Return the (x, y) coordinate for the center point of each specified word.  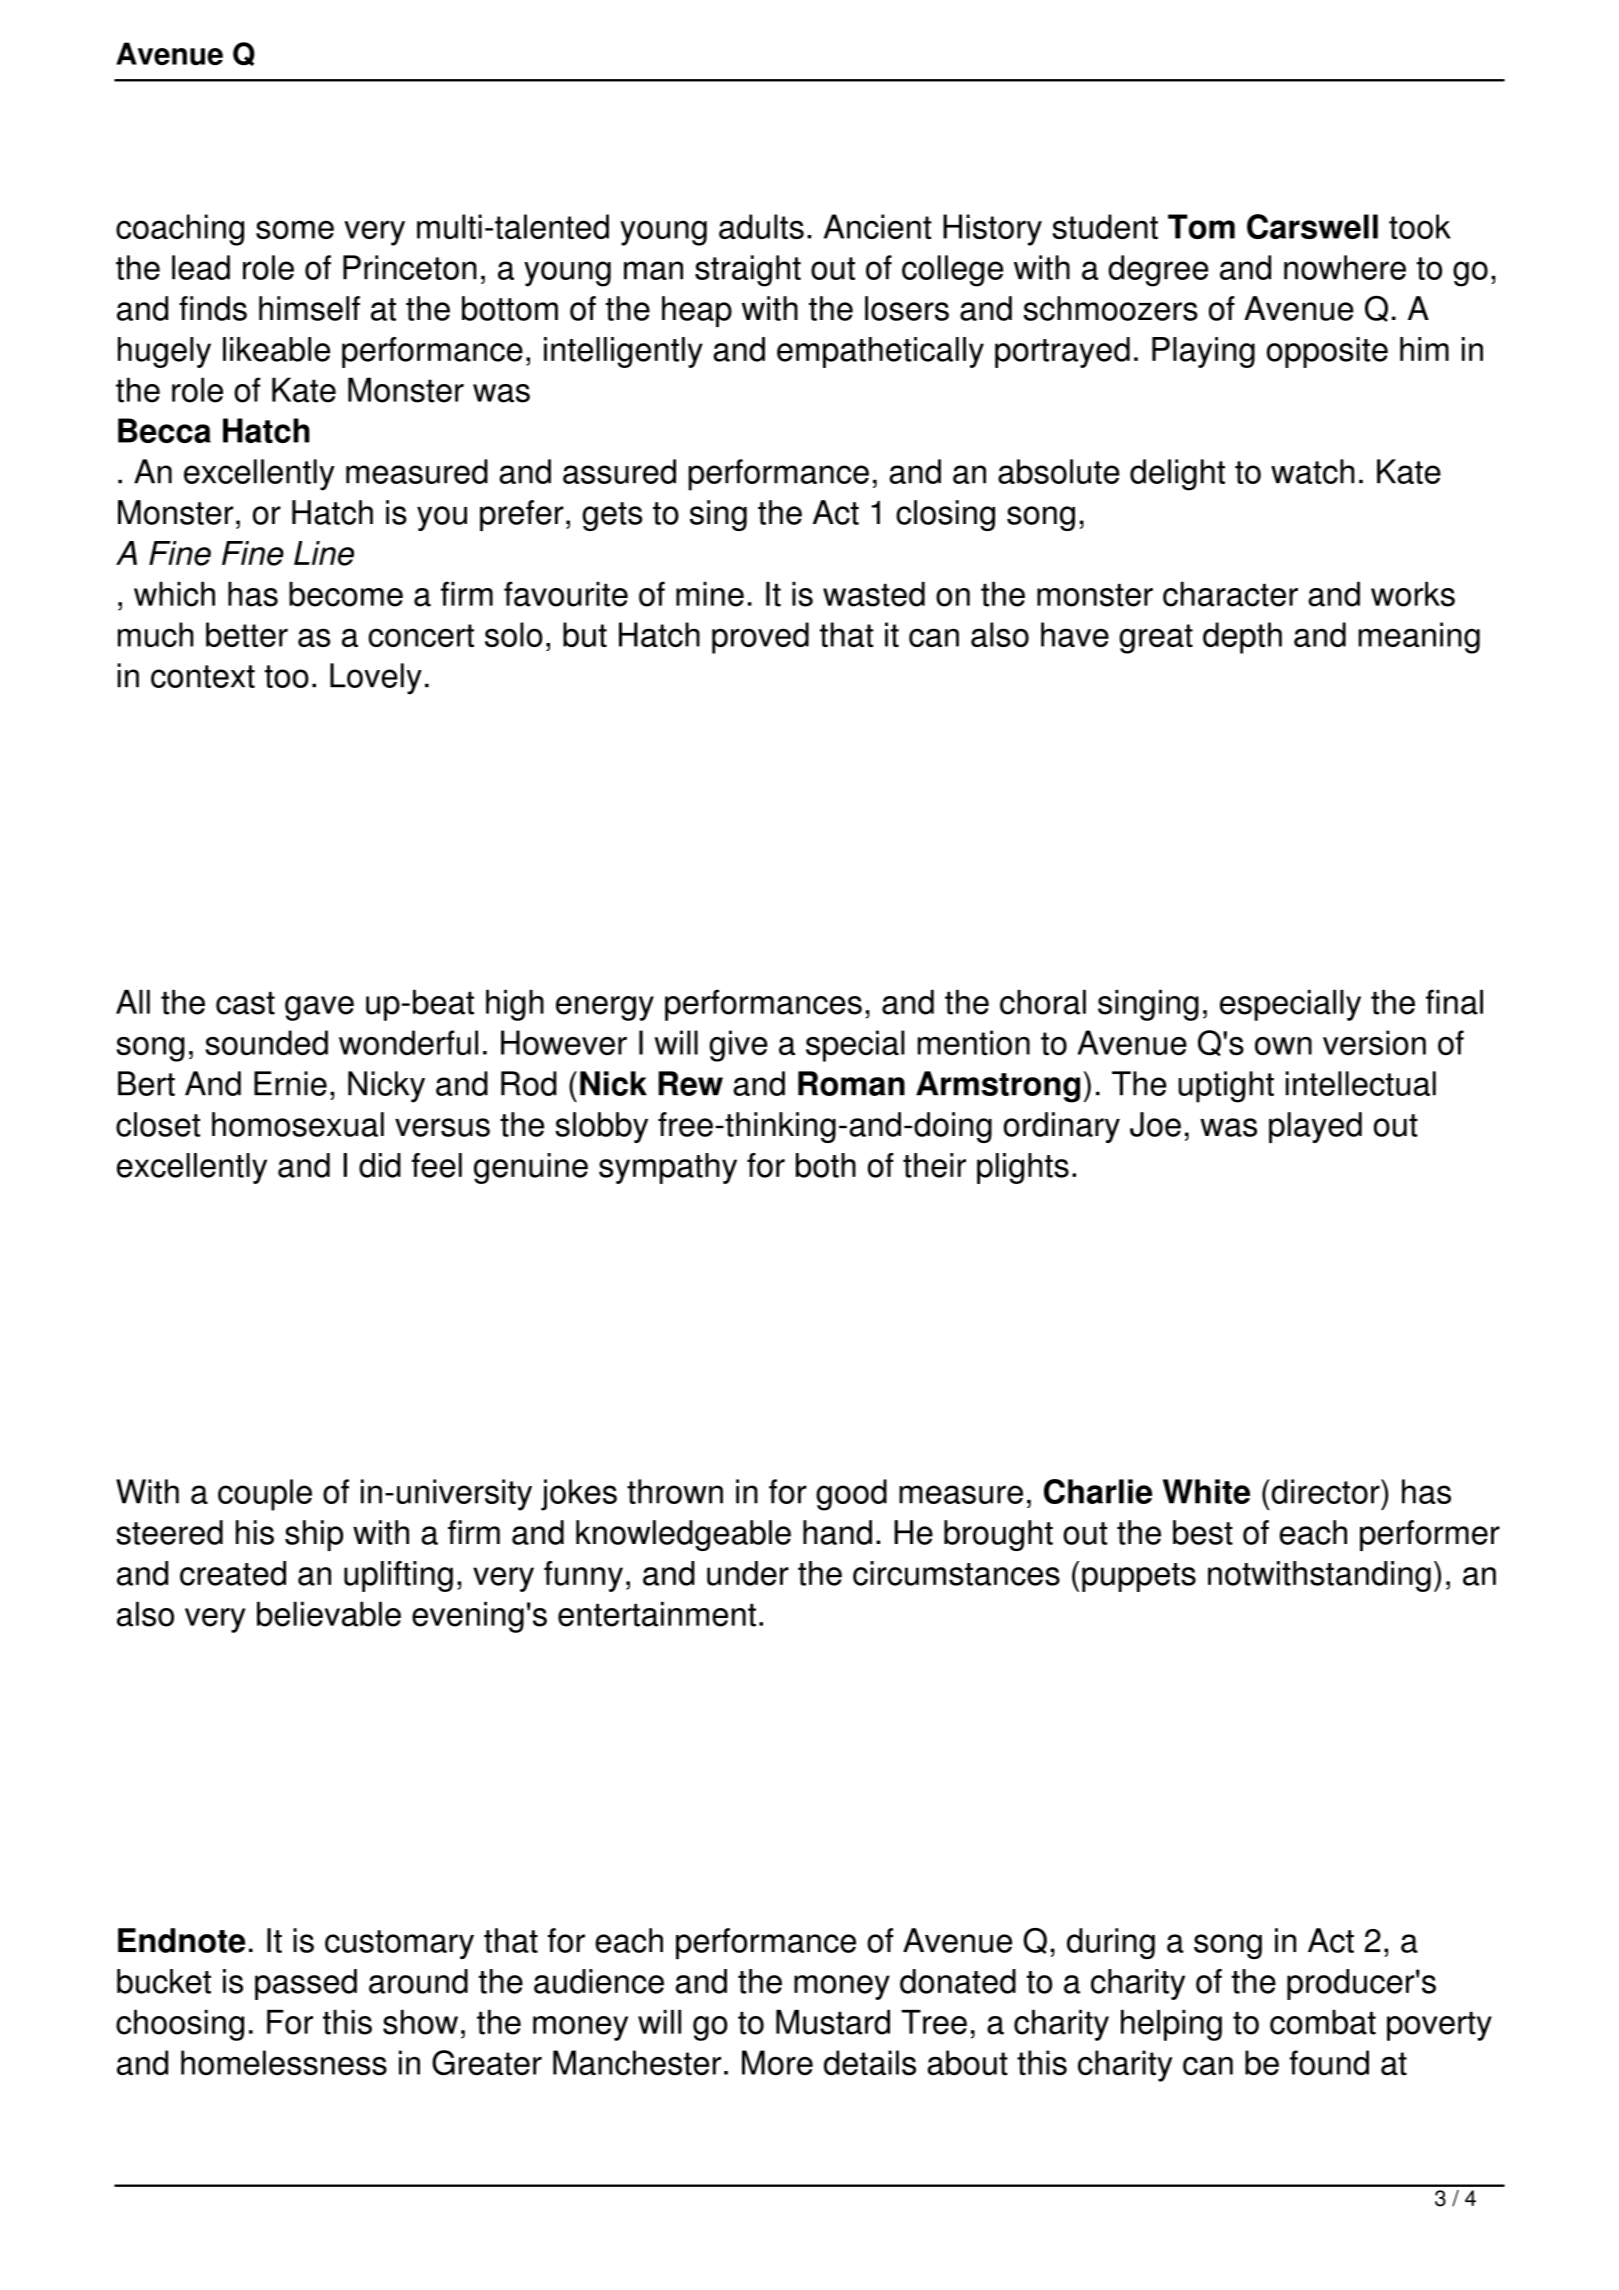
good (851, 1495)
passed (306, 1984)
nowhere (1345, 267)
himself (309, 308)
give (738, 1046)
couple (265, 1495)
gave (319, 1008)
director (1325, 1491)
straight (748, 271)
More (777, 2062)
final (1454, 1002)
